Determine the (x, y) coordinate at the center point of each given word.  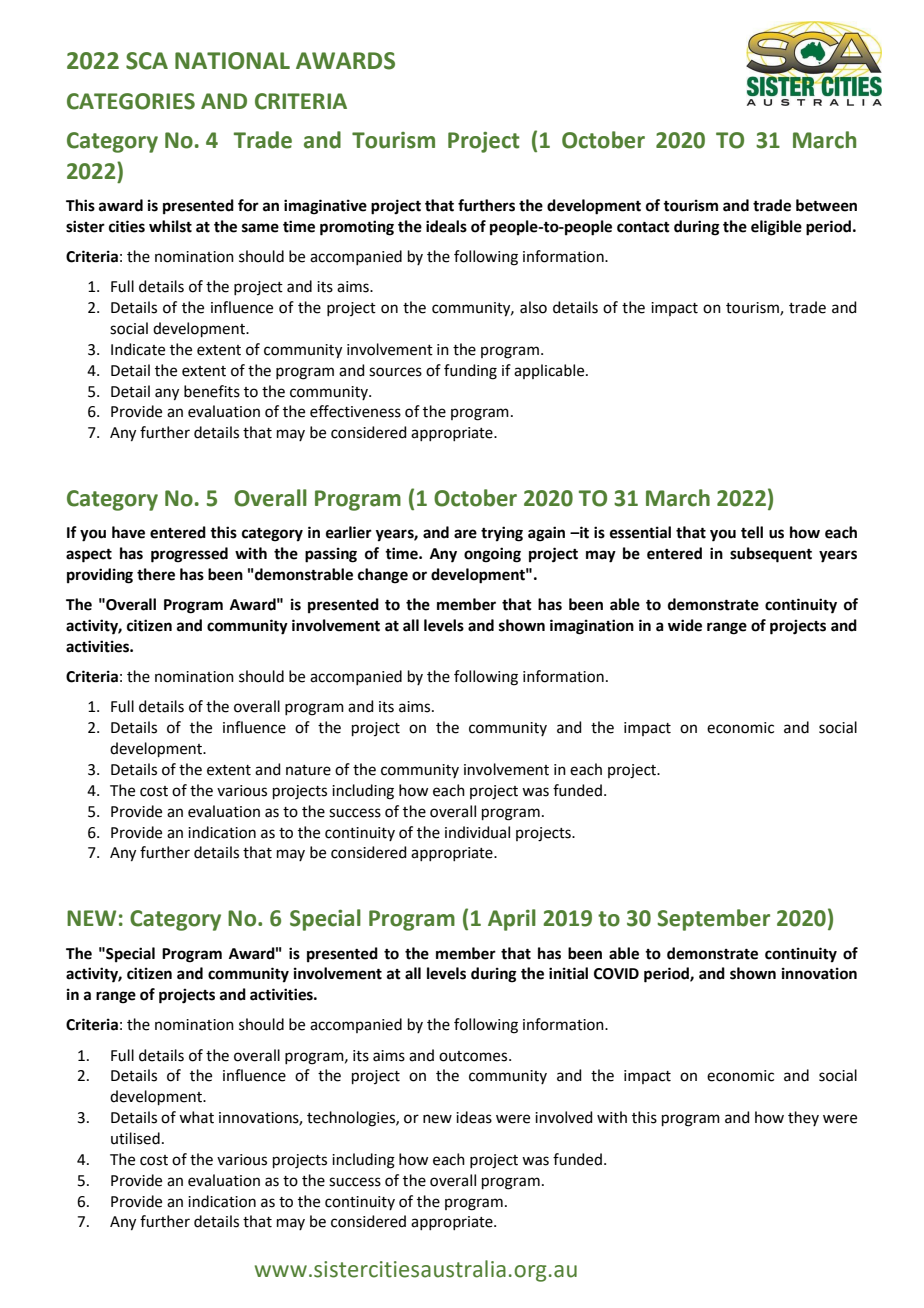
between (826, 205)
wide (685, 625)
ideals (446, 226)
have (128, 532)
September (713, 920)
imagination (592, 627)
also (533, 307)
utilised (135, 1138)
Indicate (138, 349)
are (465, 534)
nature (308, 770)
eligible (776, 228)
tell (752, 532)
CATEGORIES (131, 101)
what (196, 1117)
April (512, 920)
